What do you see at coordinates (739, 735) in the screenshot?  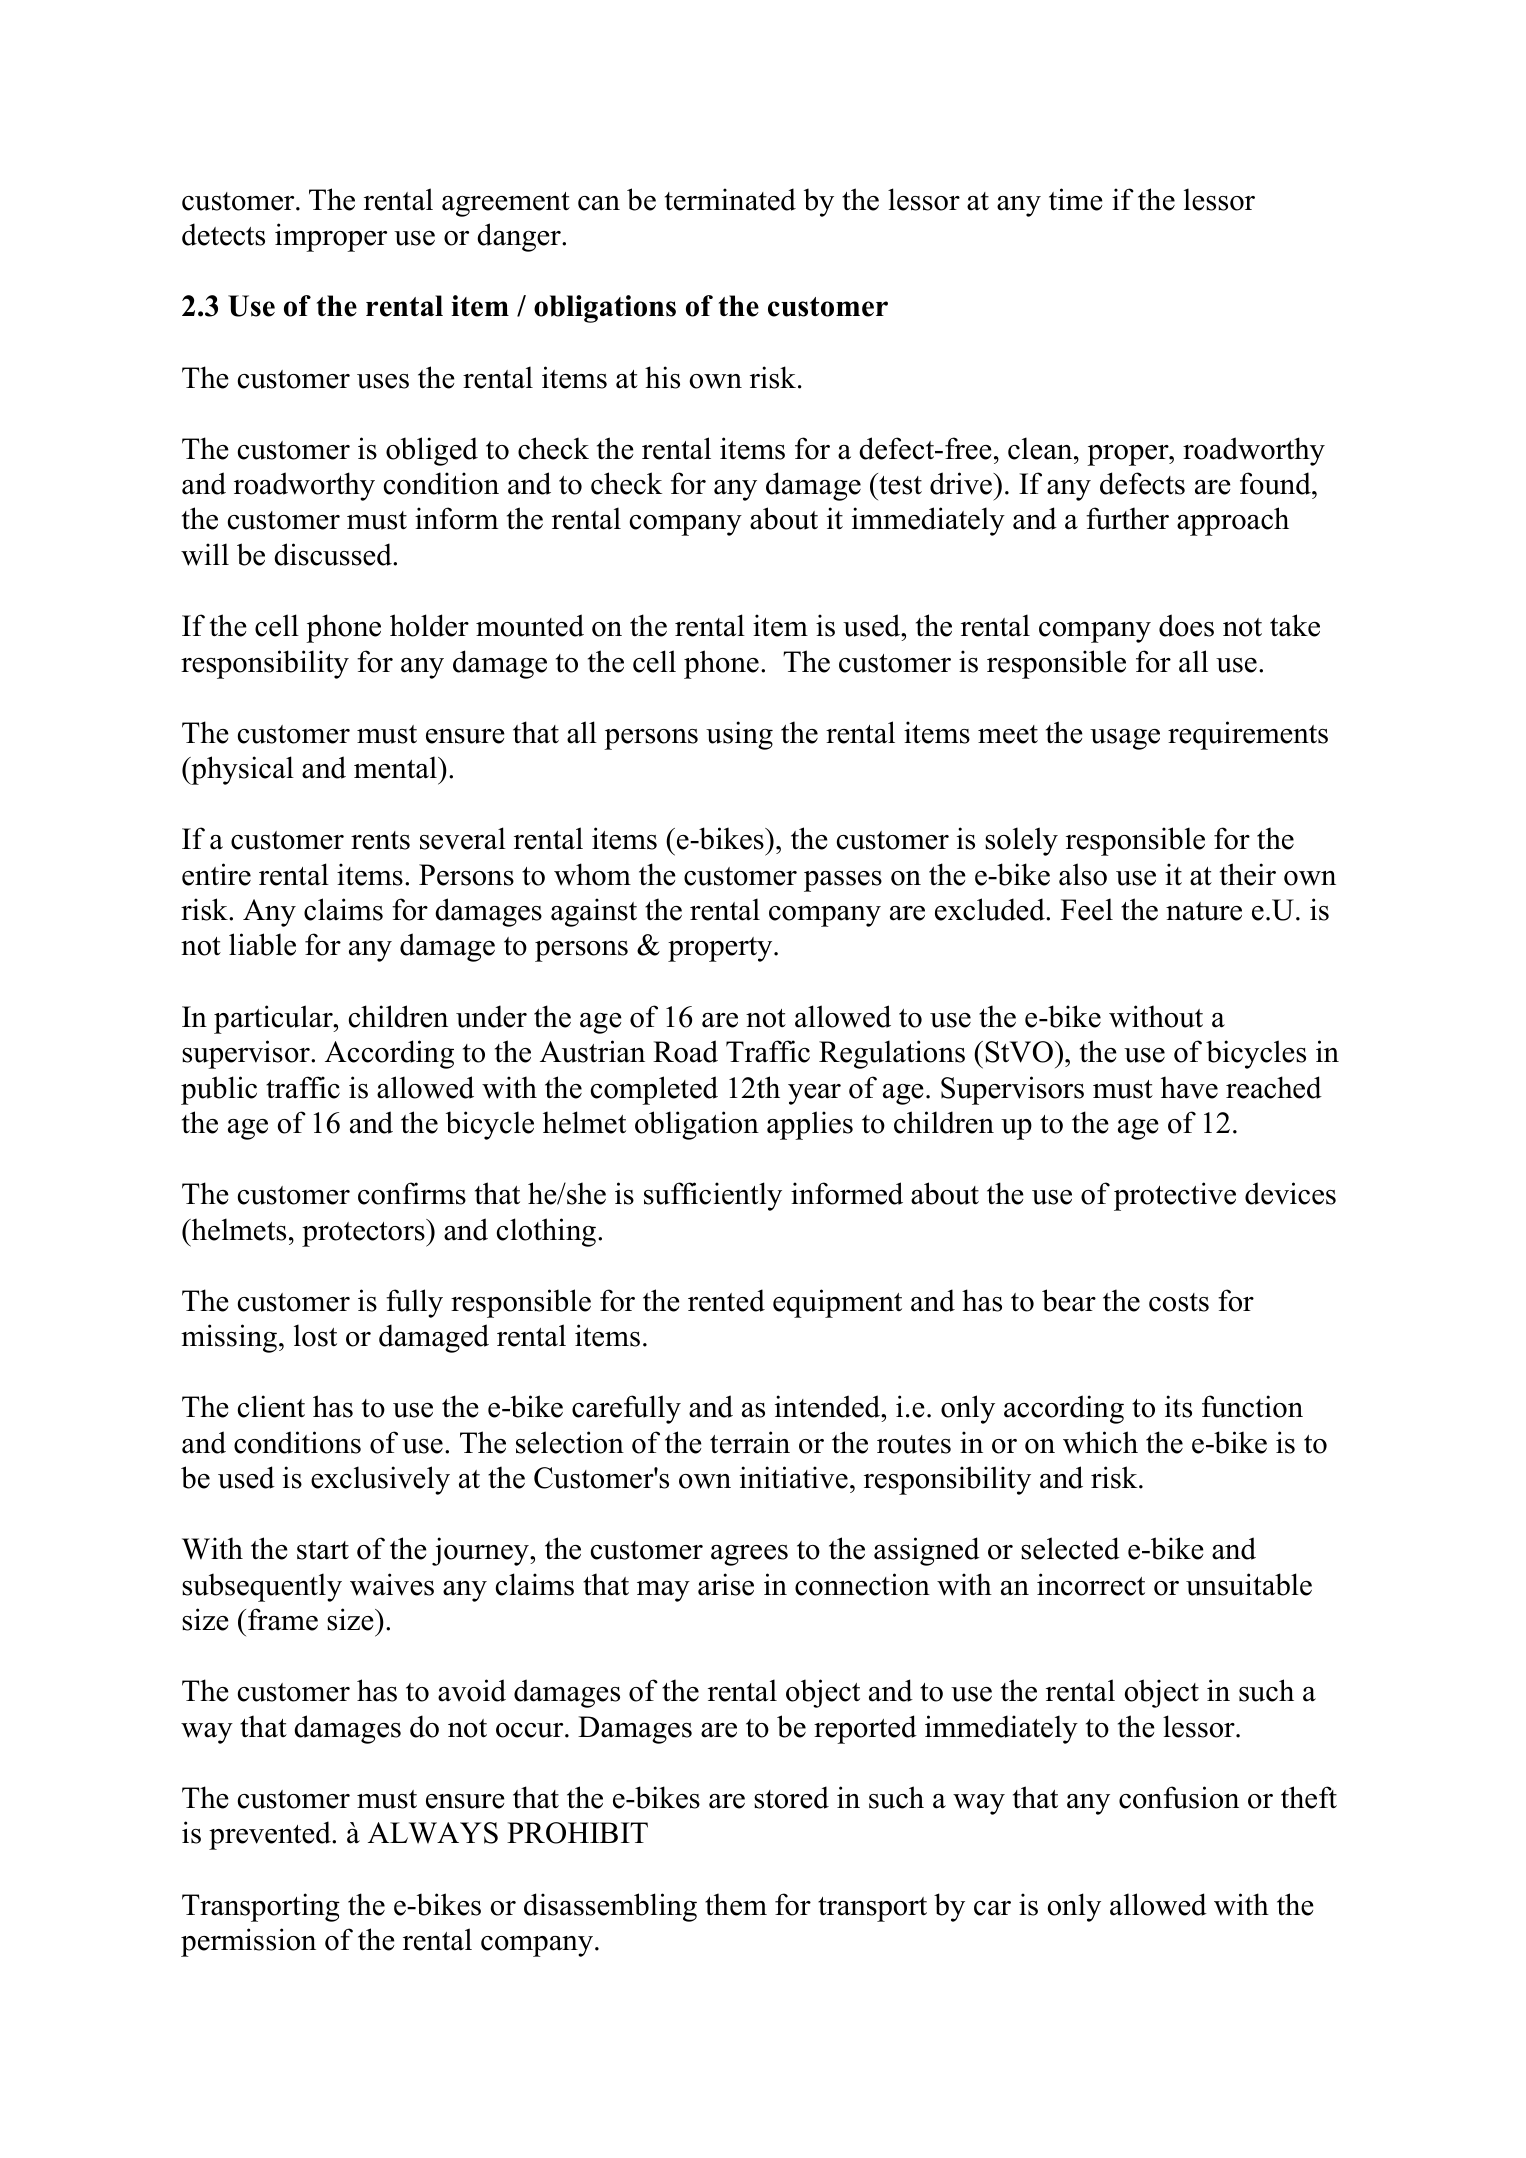 I see `using` at bounding box center [739, 735].
